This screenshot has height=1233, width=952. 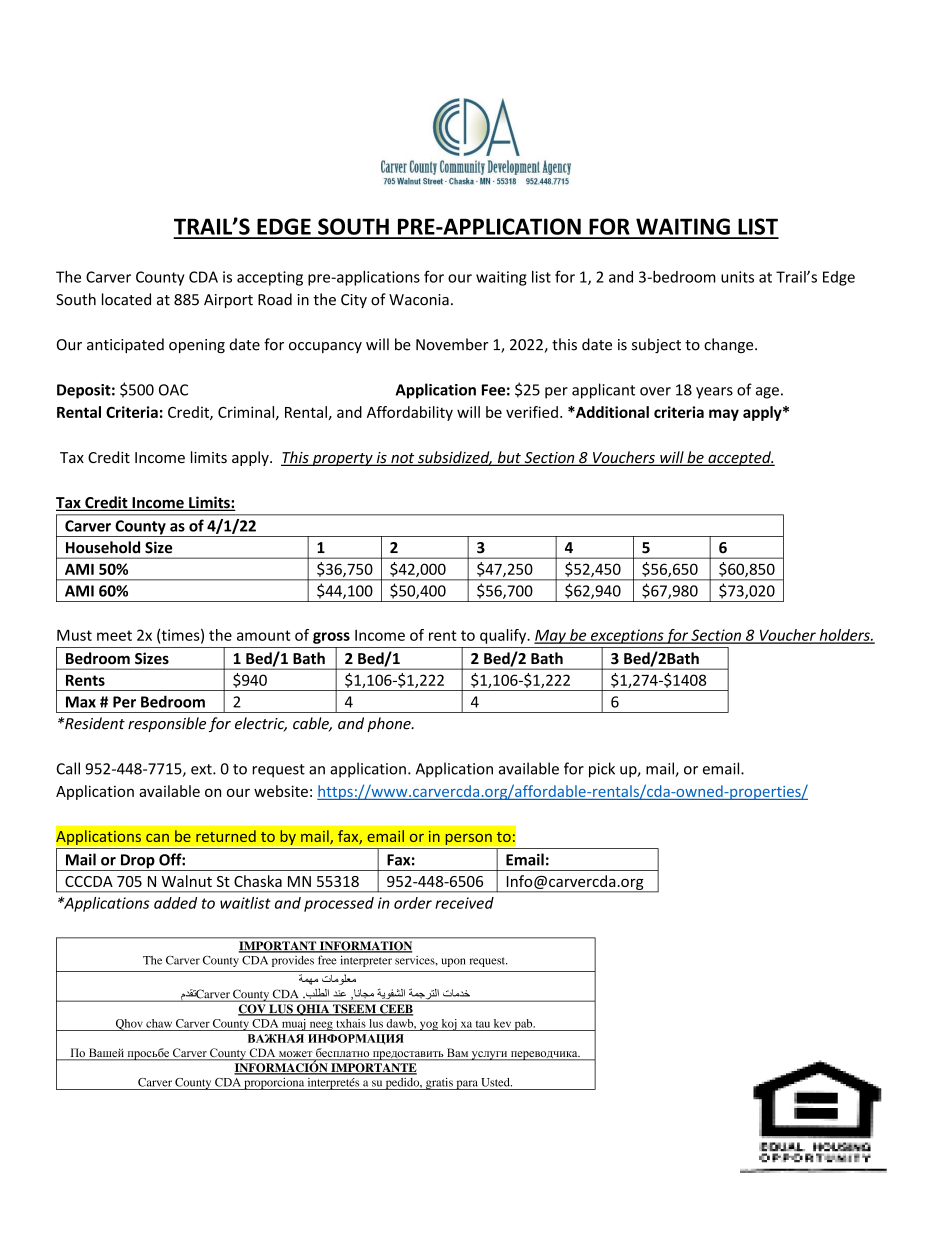 What do you see at coordinates (403, 459) in the screenshot?
I see `not` at bounding box center [403, 459].
